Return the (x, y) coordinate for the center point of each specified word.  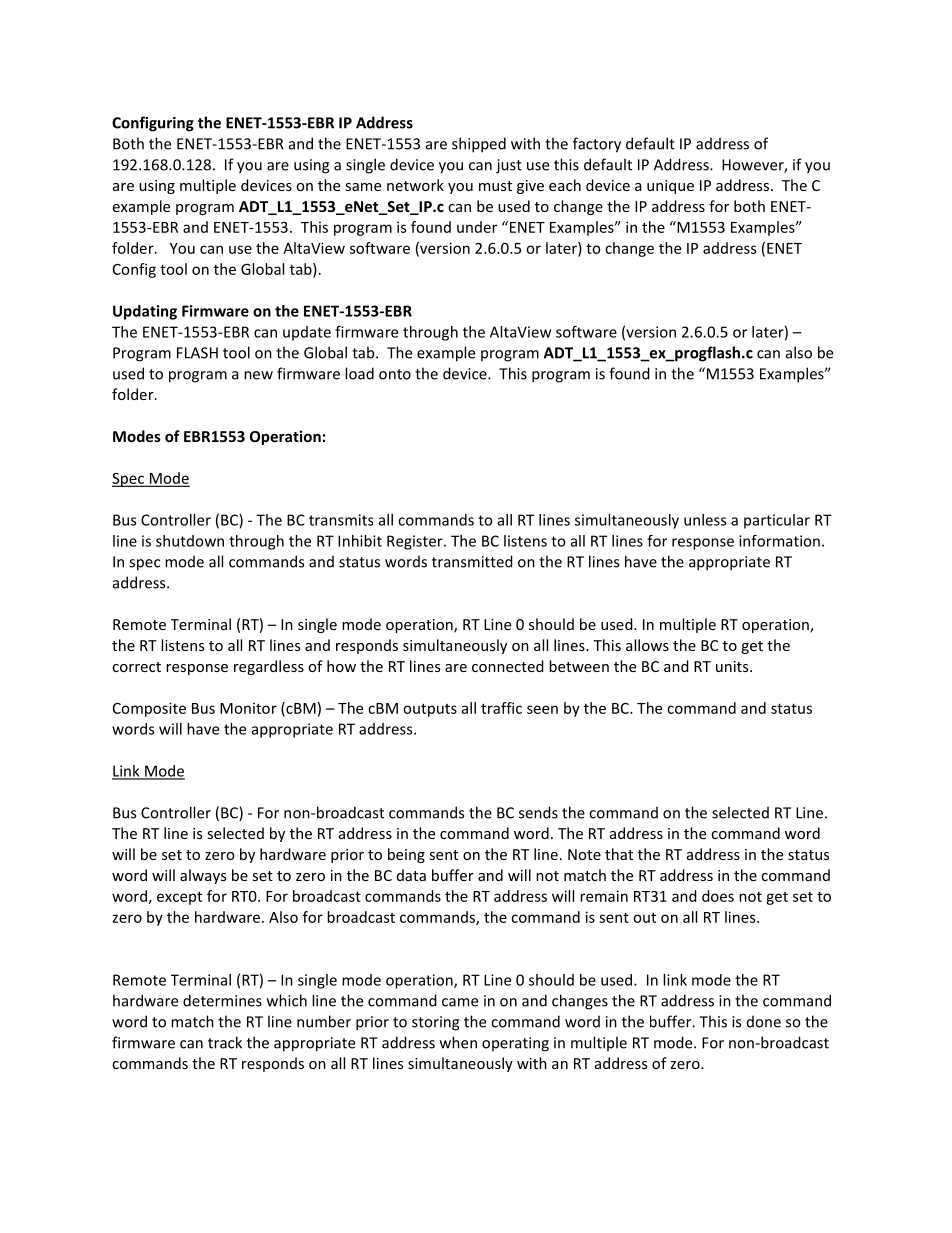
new (258, 375)
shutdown (190, 541)
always (203, 876)
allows (647, 645)
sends (538, 812)
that (619, 854)
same (363, 187)
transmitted (472, 561)
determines (222, 1000)
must (495, 186)
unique (670, 187)
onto (395, 374)
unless (705, 520)
